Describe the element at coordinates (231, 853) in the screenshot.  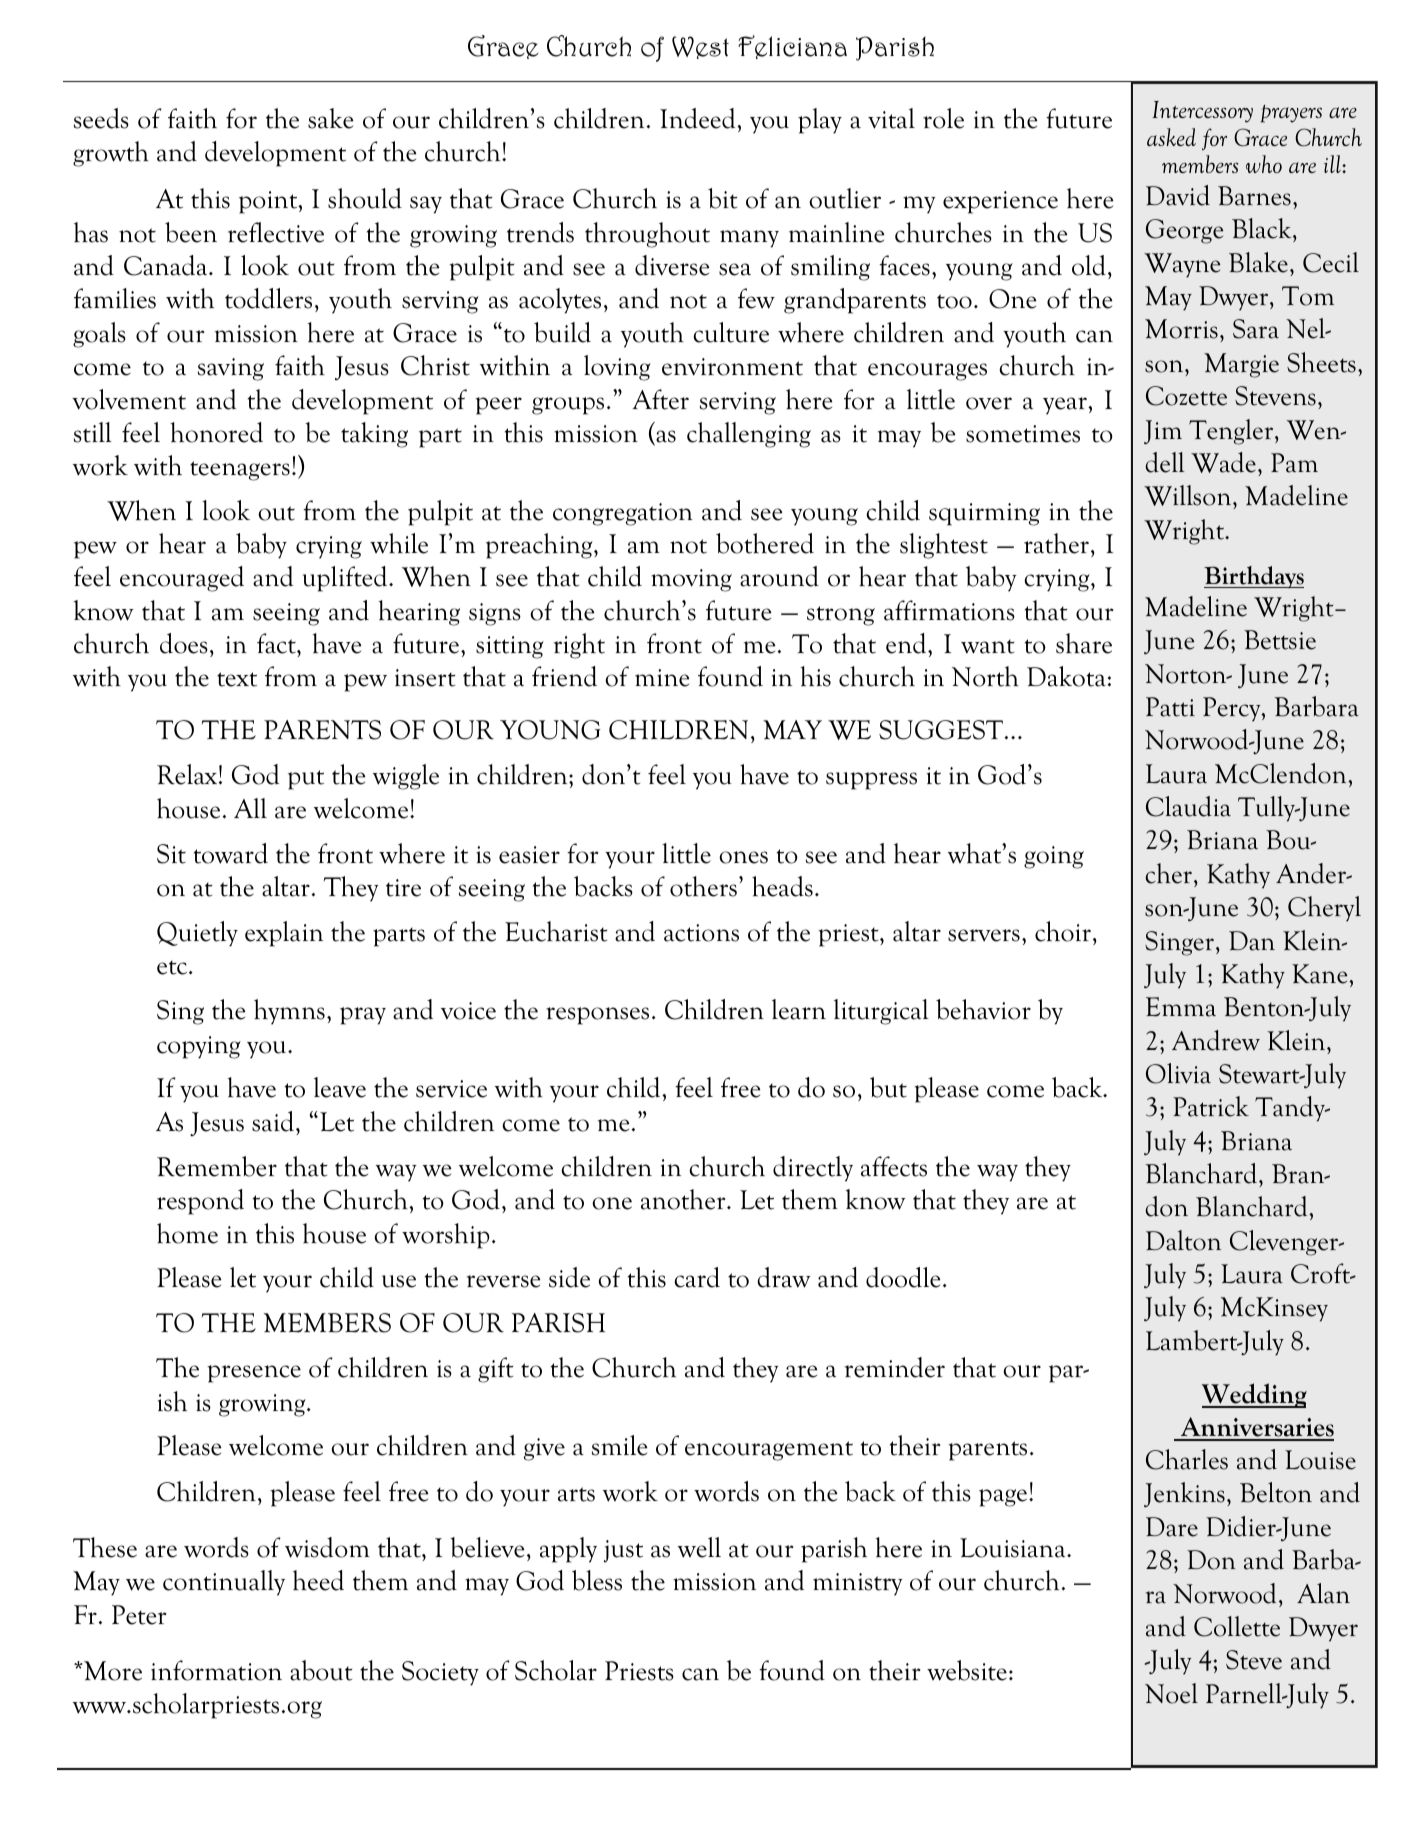
I see `toward` at that location.
